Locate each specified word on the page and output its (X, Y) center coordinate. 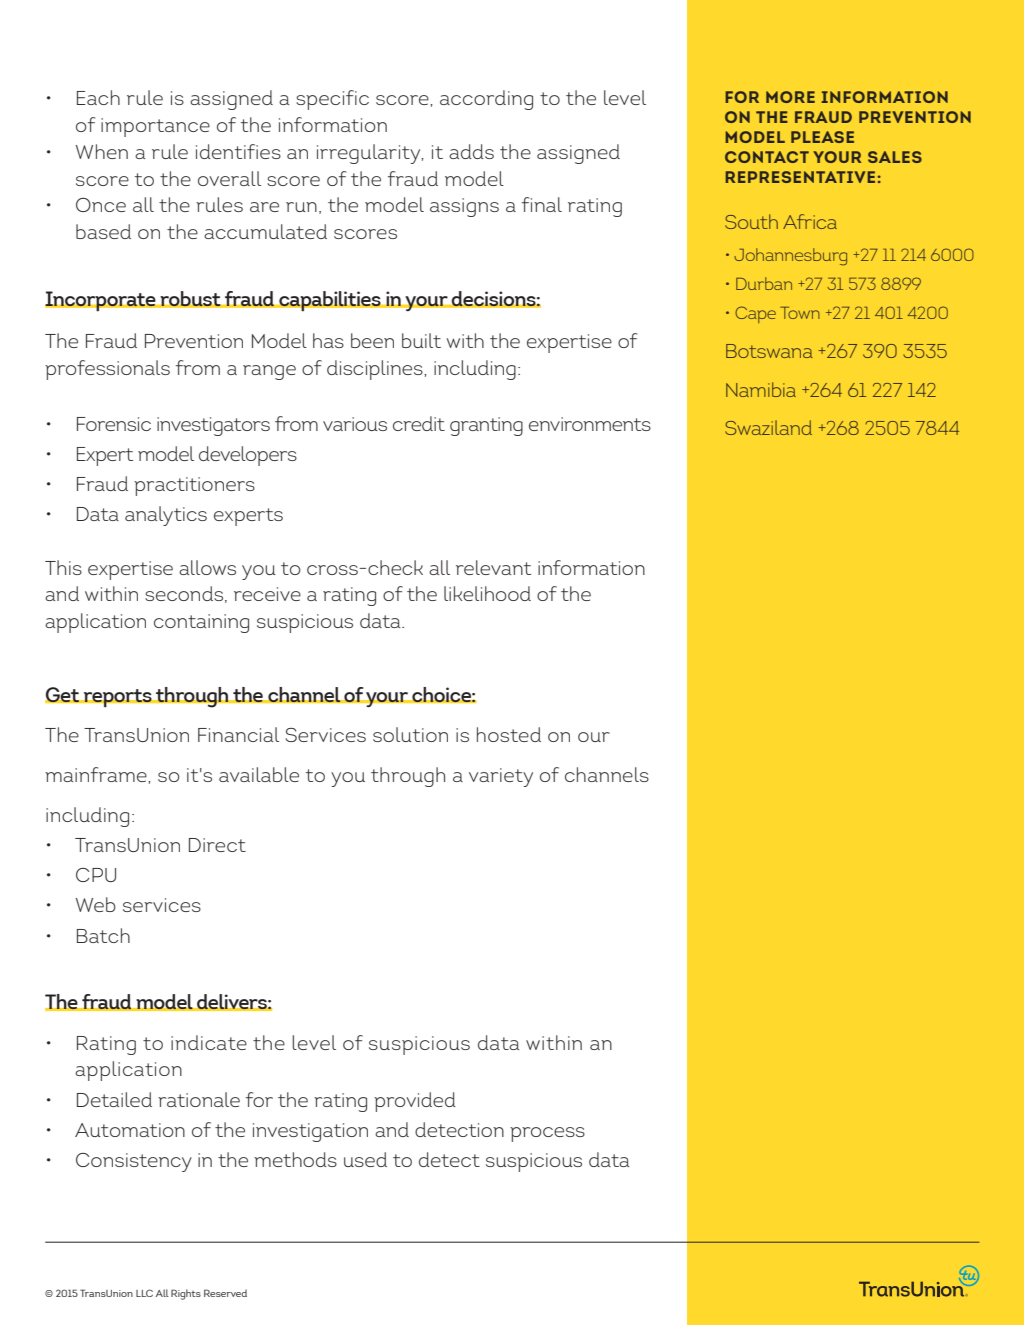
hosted (509, 734)
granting (486, 426)
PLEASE (822, 137)
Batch (103, 935)
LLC (144, 1293)
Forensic (114, 424)
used (365, 1159)
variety (501, 777)
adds (471, 151)
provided (415, 1102)
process (547, 1134)
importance (155, 127)
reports (118, 698)
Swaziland (768, 427)
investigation (310, 1132)
